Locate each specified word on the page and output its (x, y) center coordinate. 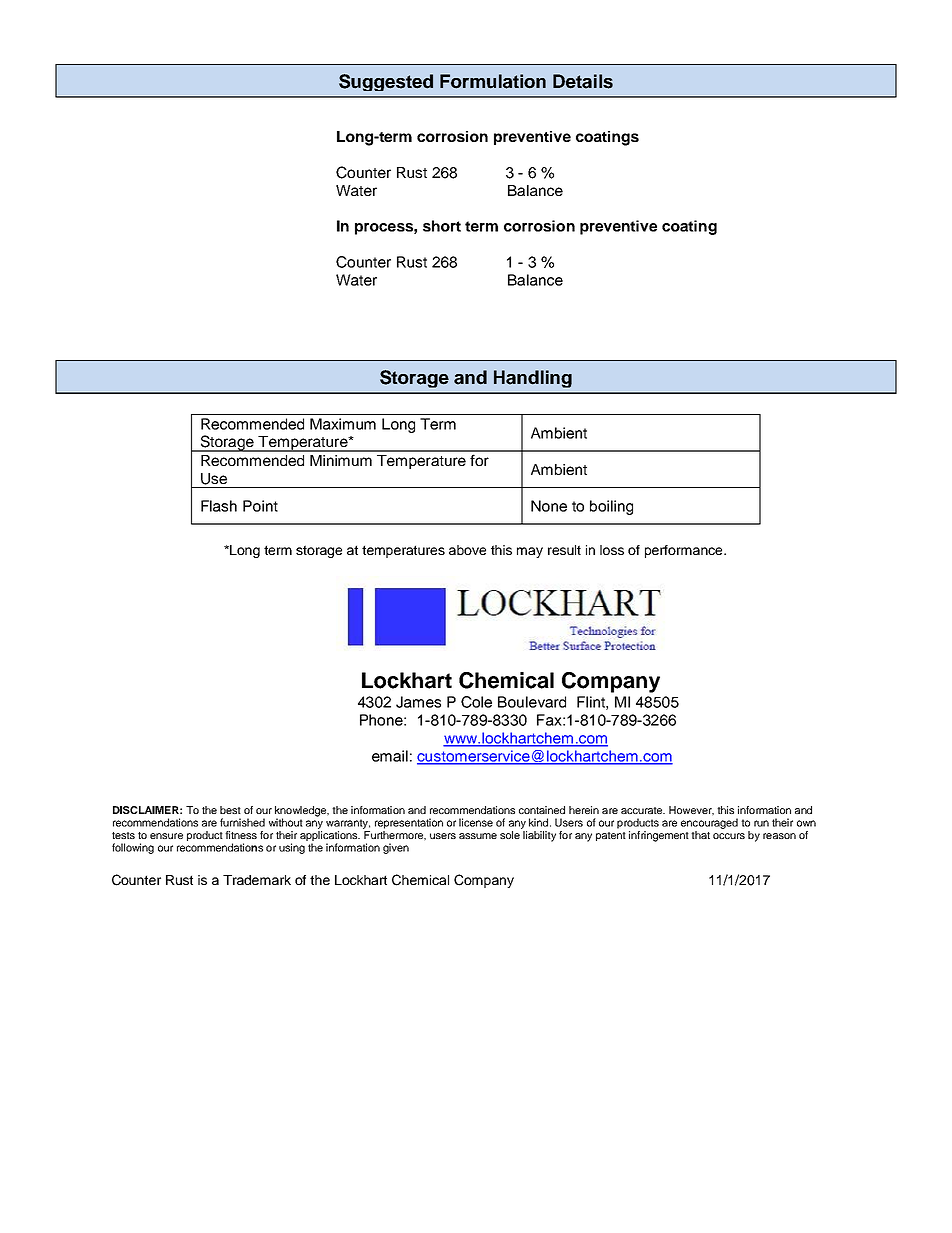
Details (583, 81)
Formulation (493, 81)
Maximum (343, 424)
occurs (729, 836)
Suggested (386, 82)
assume (478, 836)
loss (612, 550)
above (467, 550)
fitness (241, 835)
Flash (219, 506)
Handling (533, 379)
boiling (611, 507)
